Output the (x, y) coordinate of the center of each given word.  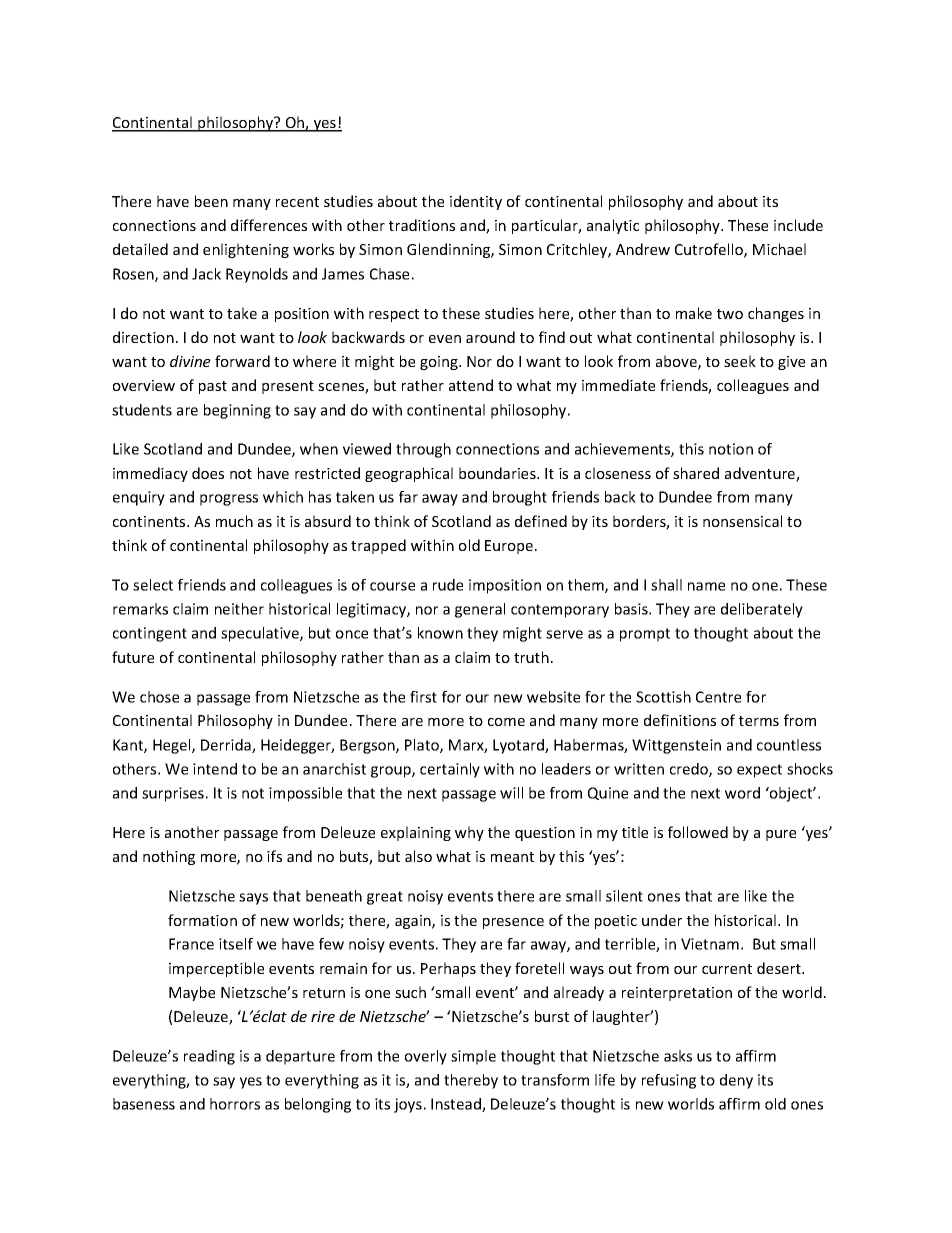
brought (520, 498)
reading (209, 1057)
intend (215, 769)
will (511, 793)
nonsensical (742, 521)
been (211, 201)
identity (476, 202)
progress (229, 500)
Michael (779, 249)
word (742, 793)
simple (473, 1057)
